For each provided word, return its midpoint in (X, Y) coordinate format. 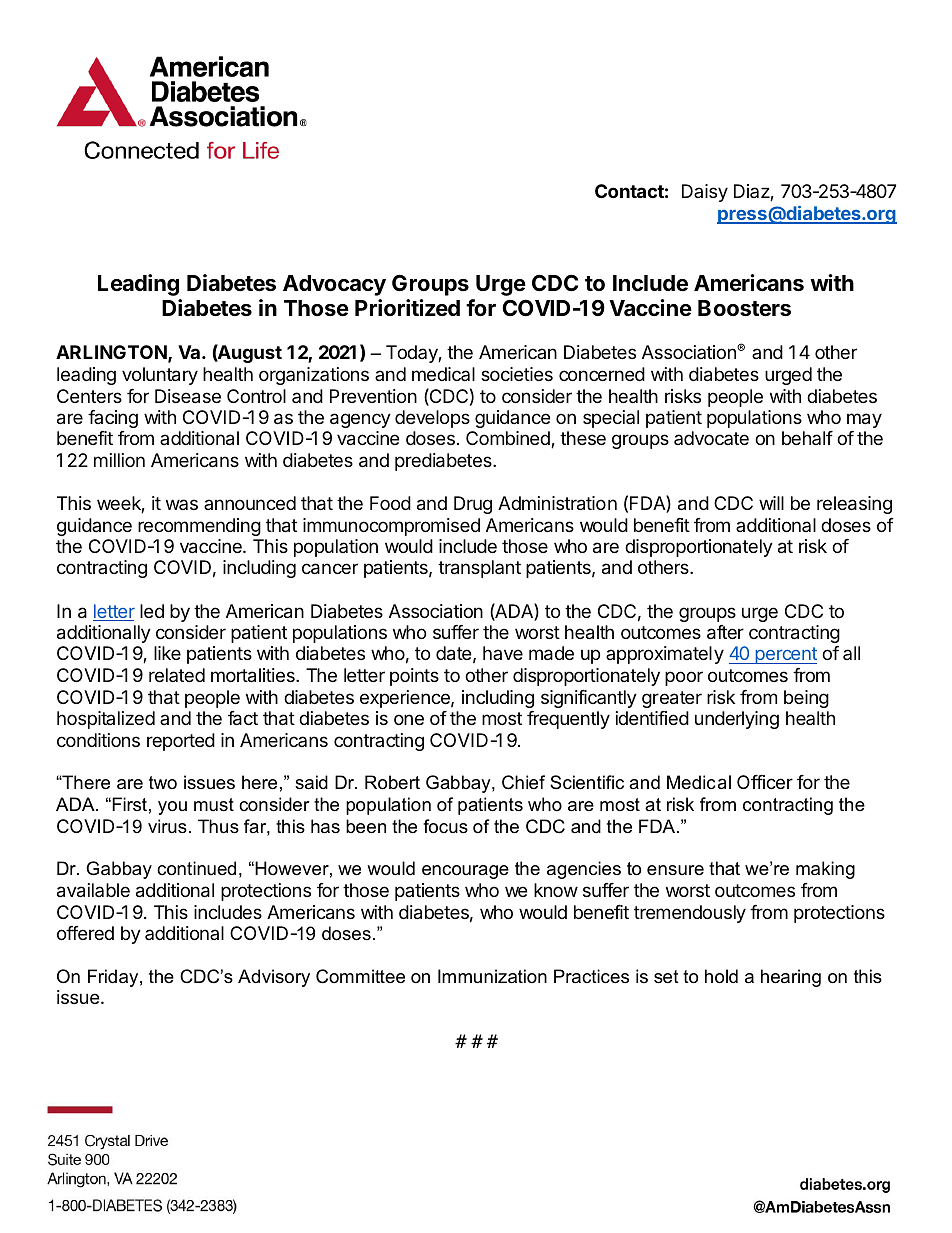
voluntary (160, 376)
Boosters (744, 308)
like (167, 653)
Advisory (274, 978)
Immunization (492, 976)
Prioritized (407, 307)
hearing (791, 978)
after (725, 632)
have (503, 653)
